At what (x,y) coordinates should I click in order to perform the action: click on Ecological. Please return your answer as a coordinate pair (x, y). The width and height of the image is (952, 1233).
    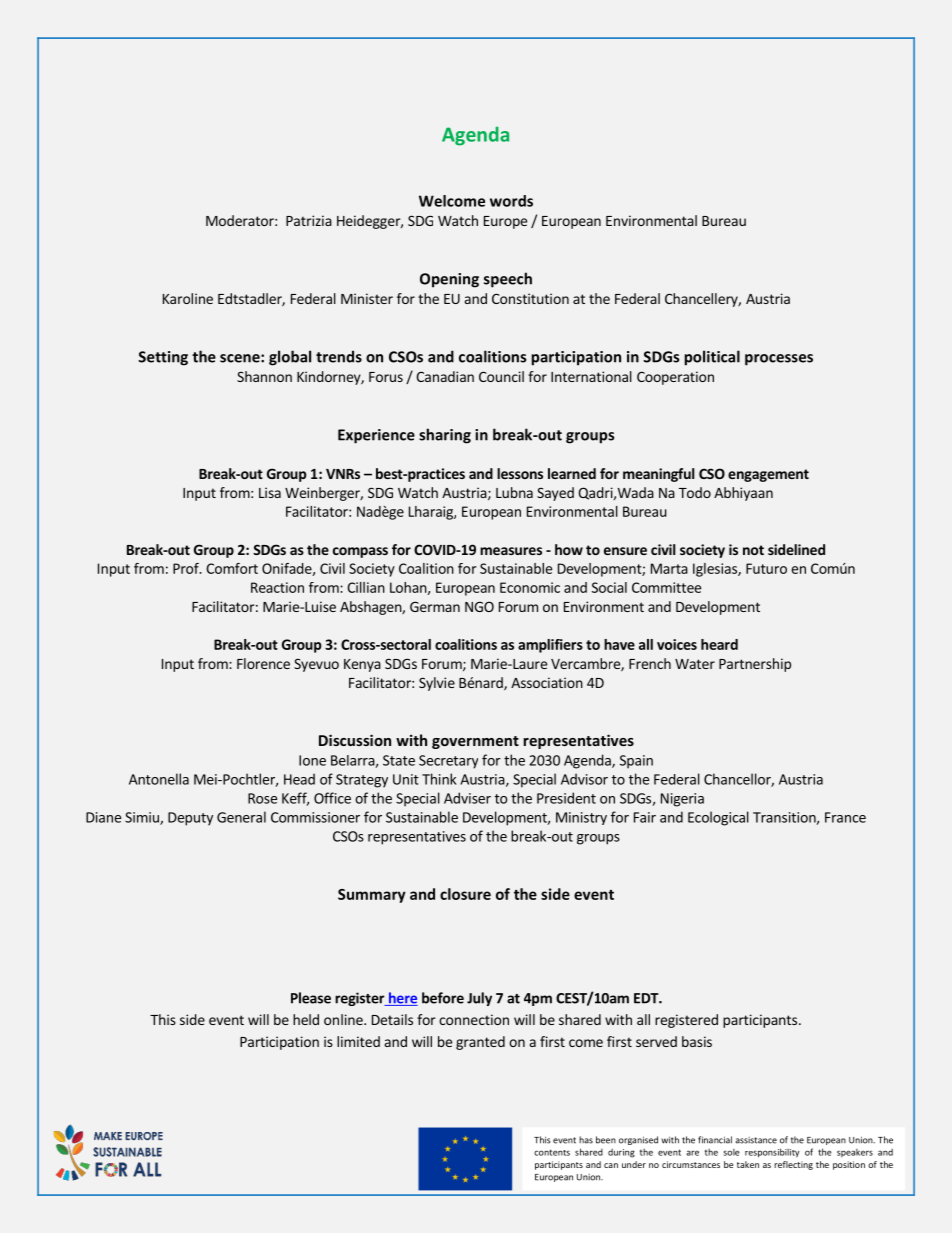
    Looking at the image, I should click on (718, 818).
